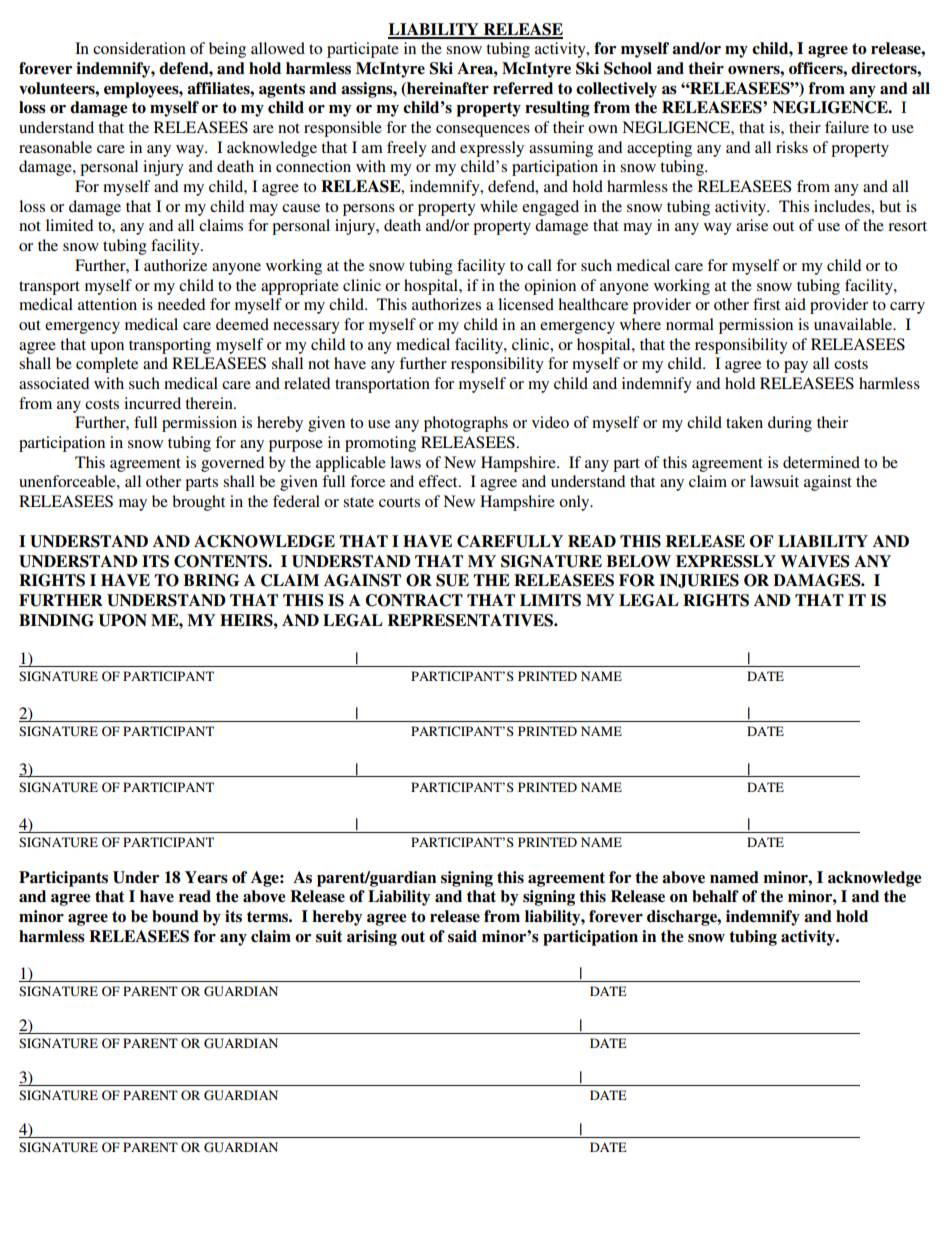 The width and height of the screenshot is (952, 1233). Describe the element at coordinates (139, 48) in the screenshot. I see `consideration` at that location.
